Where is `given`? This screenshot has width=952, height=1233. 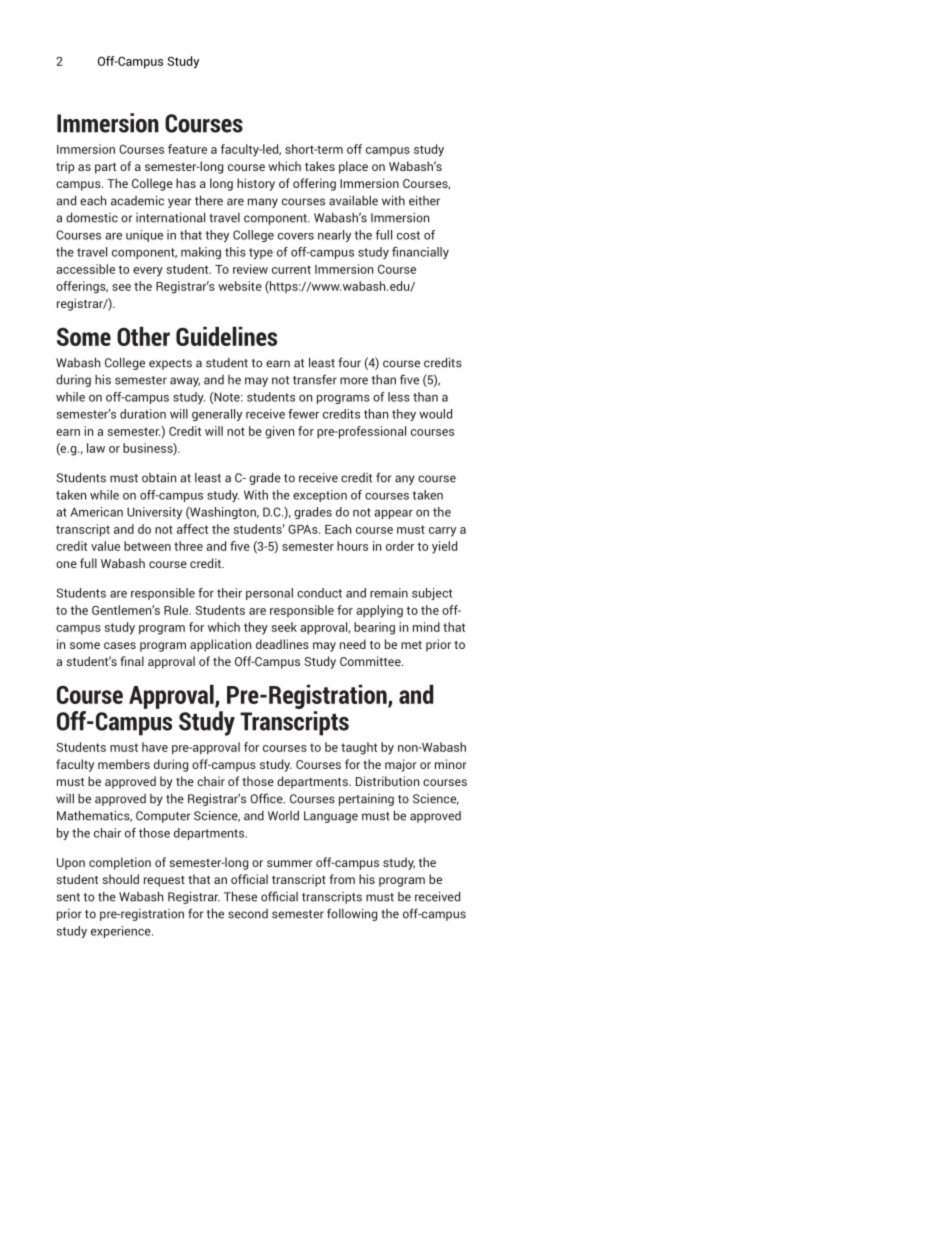 given is located at coordinates (279, 432).
